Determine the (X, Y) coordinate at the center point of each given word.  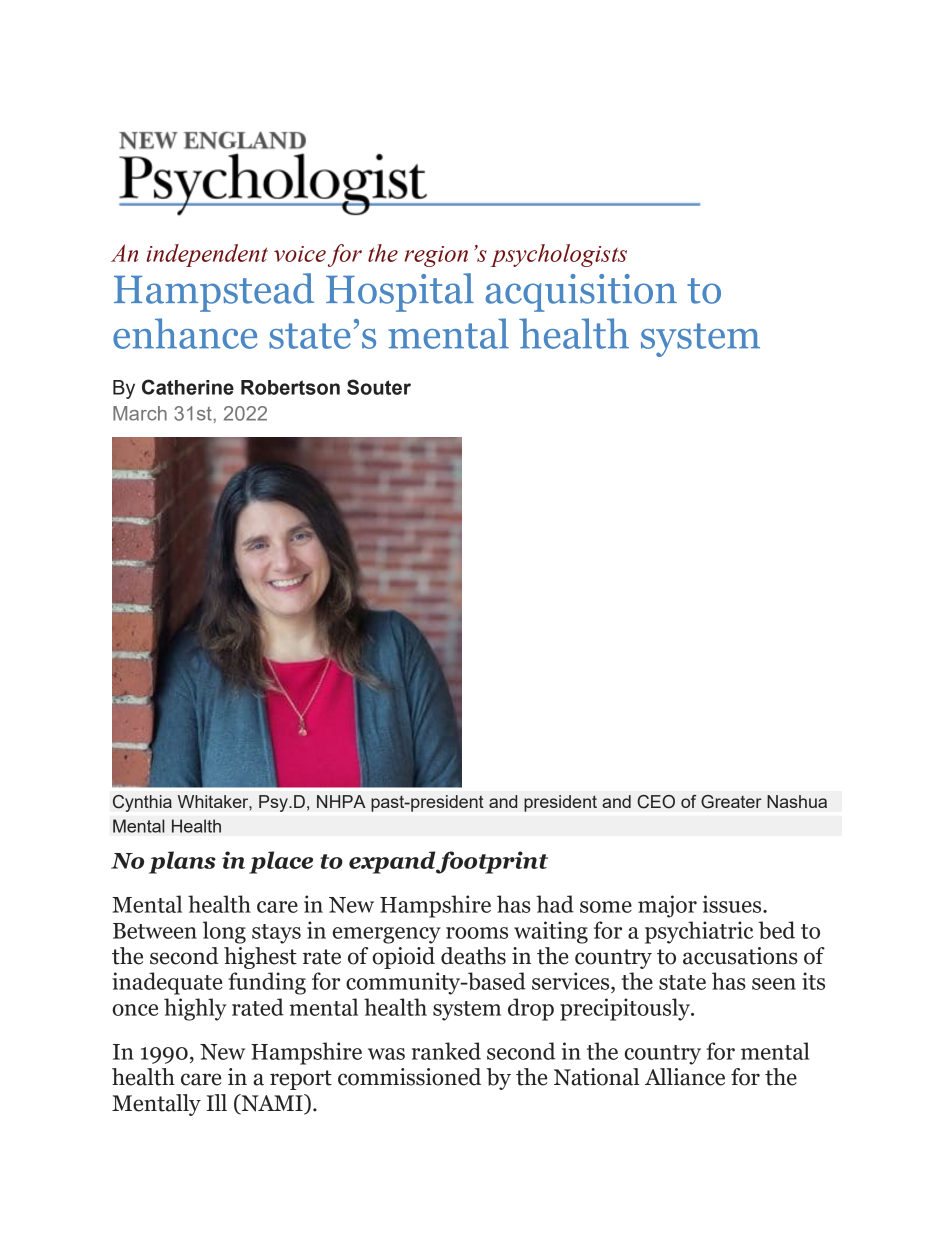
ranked (446, 1051)
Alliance (685, 1077)
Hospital (400, 292)
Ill (216, 1102)
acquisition (581, 293)
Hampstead (214, 292)
